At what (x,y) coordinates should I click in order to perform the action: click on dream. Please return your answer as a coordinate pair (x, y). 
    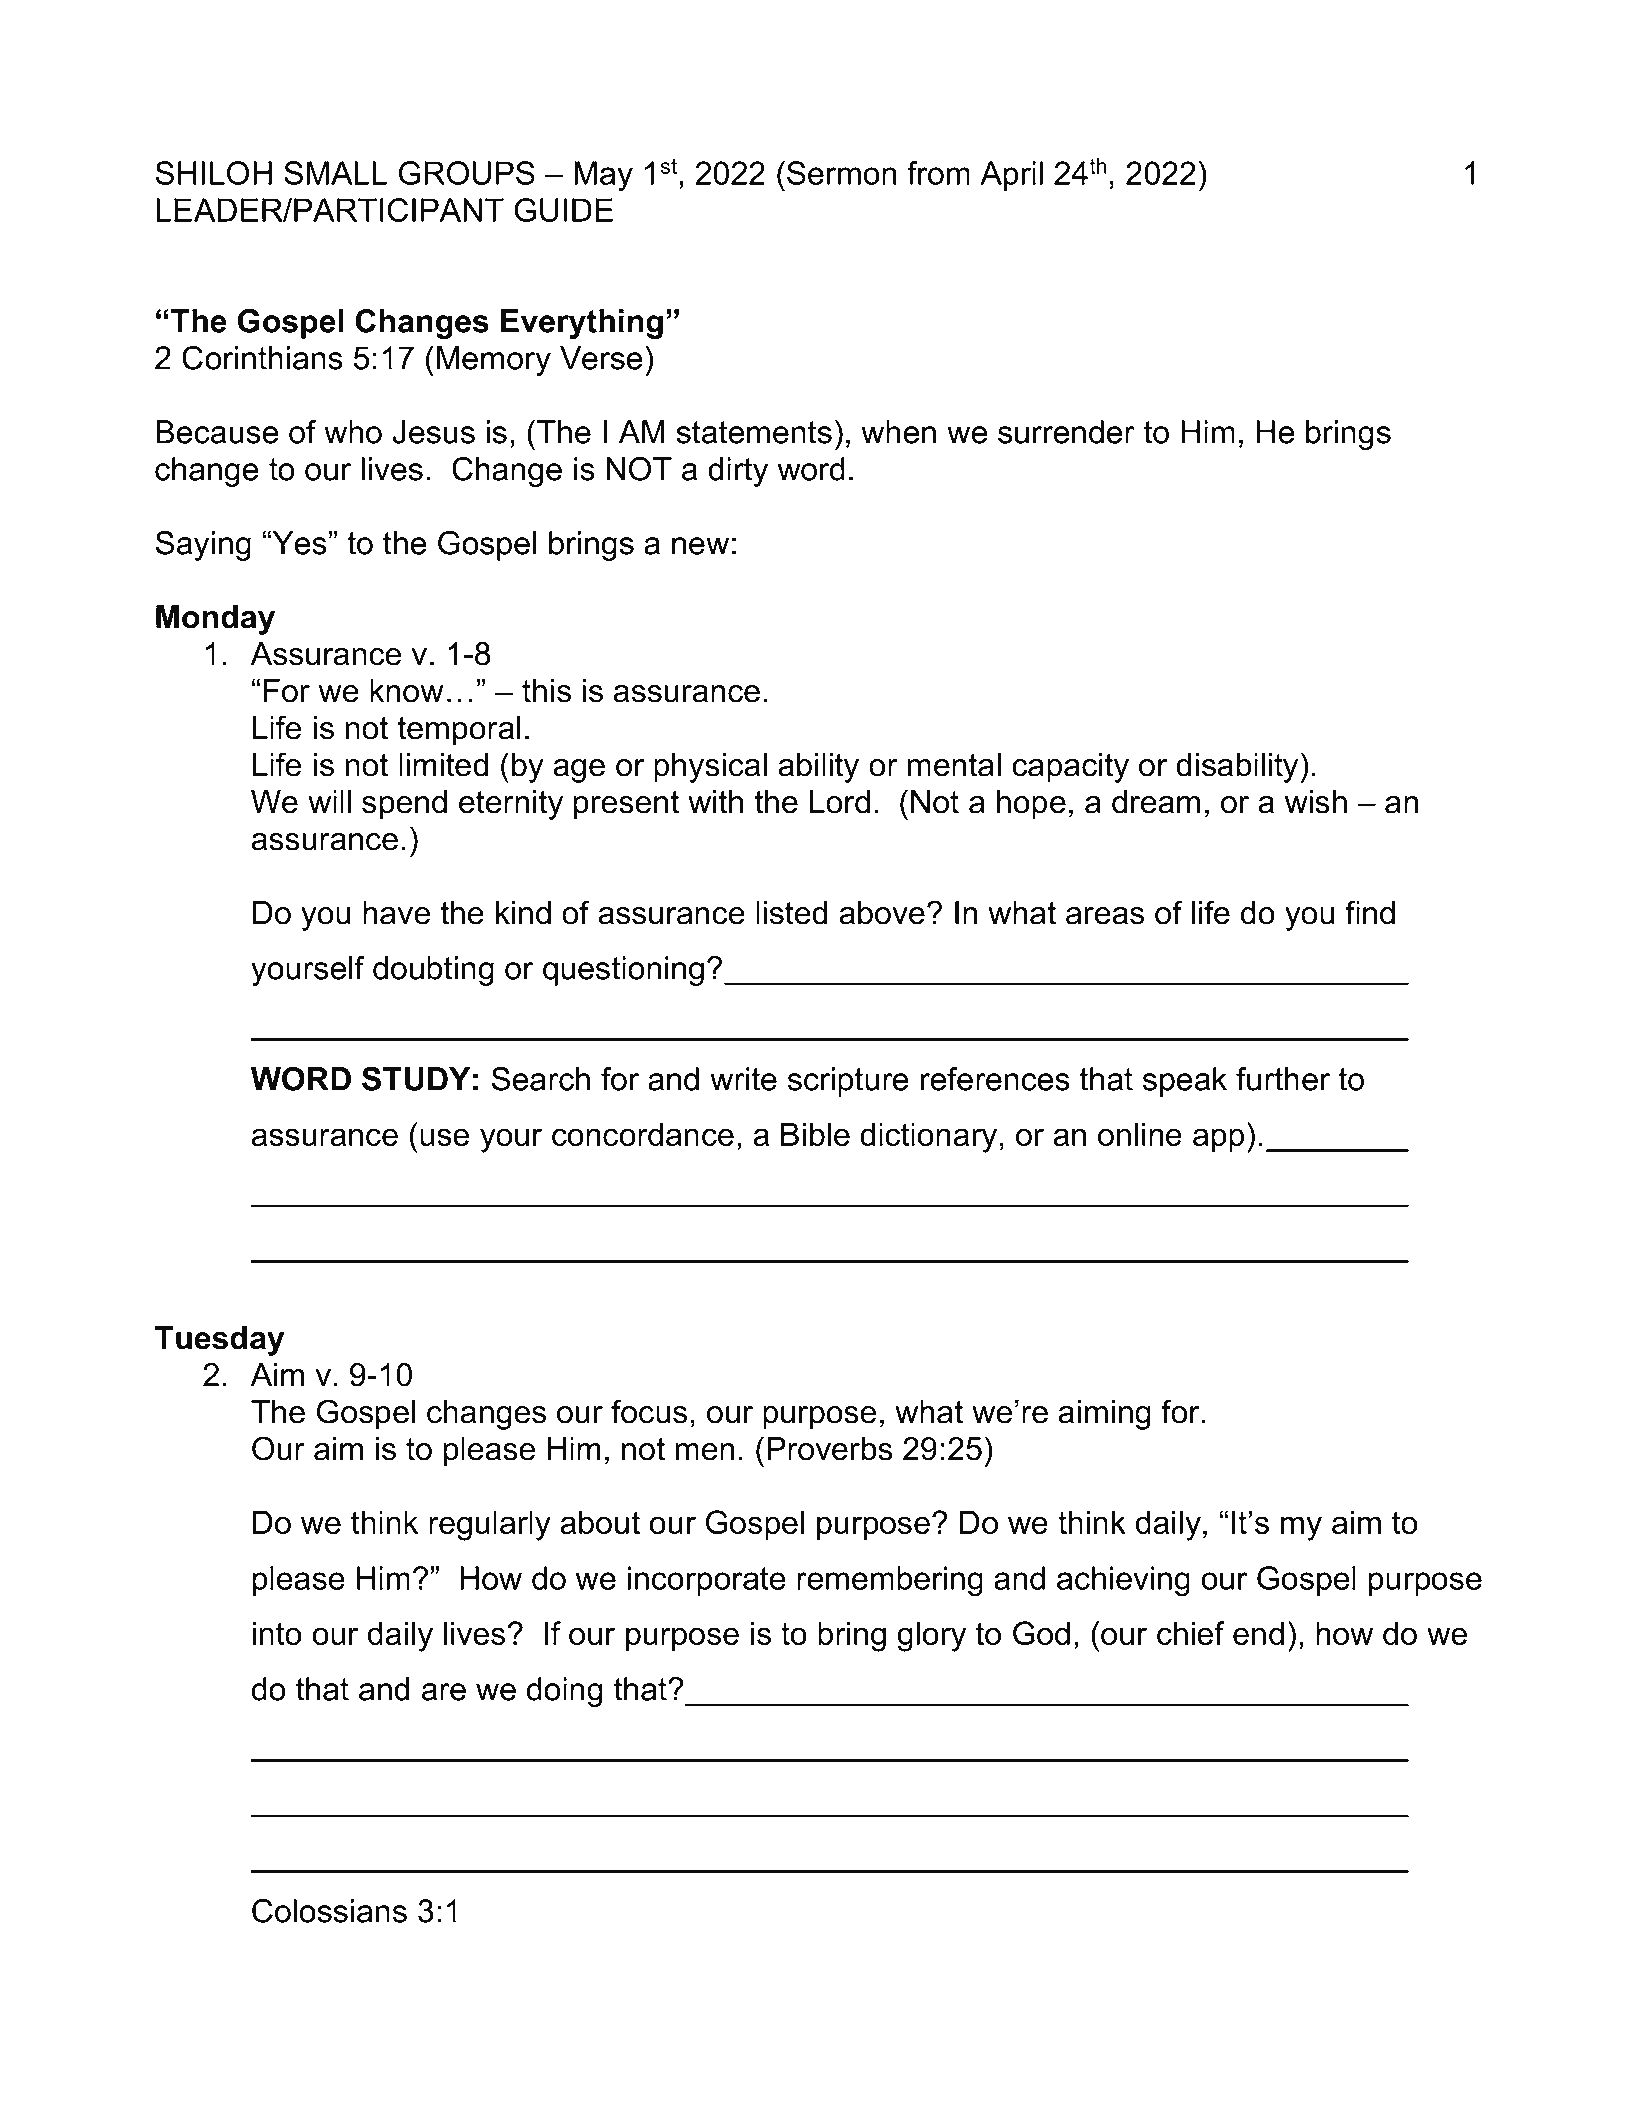
    Looking at the image, I should click on (1156, 802).
